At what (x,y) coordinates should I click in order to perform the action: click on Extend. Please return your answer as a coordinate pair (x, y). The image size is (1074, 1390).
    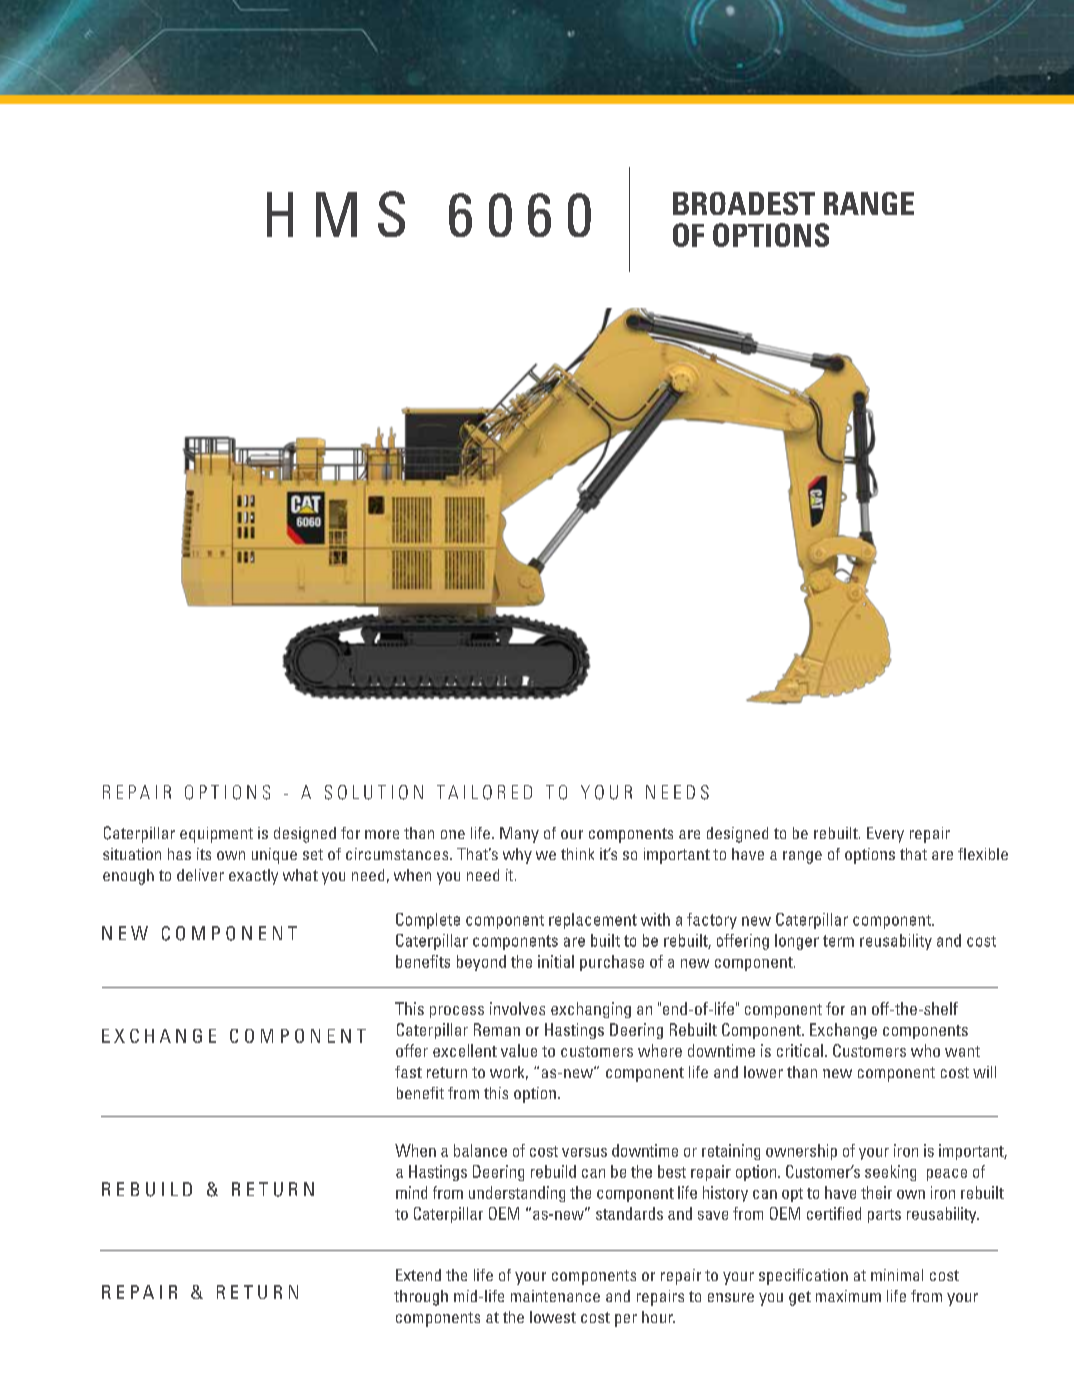
    Looking at the image, I should click on (418, 1275).
